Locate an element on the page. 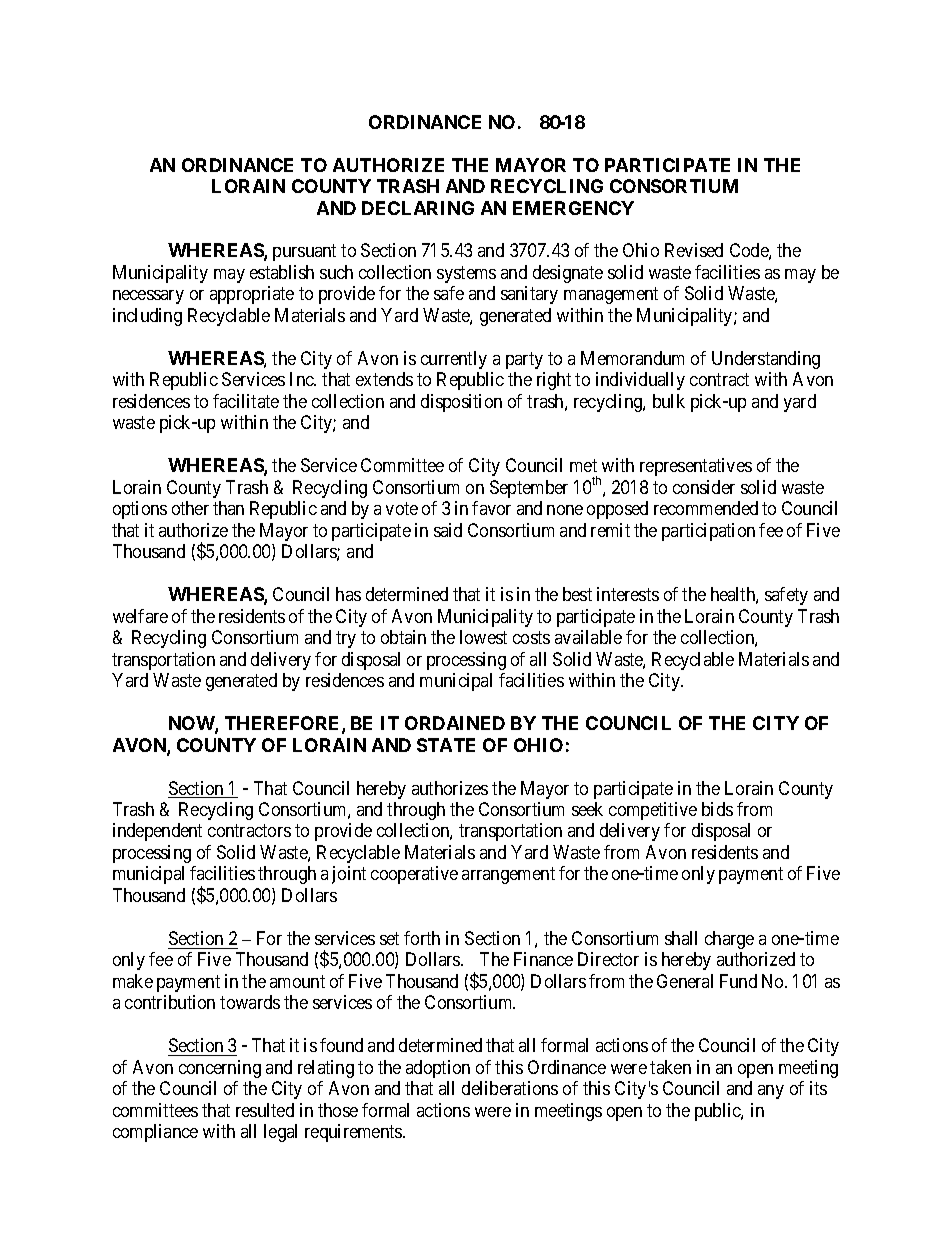  representatives is located at coordinates (696, 467).
